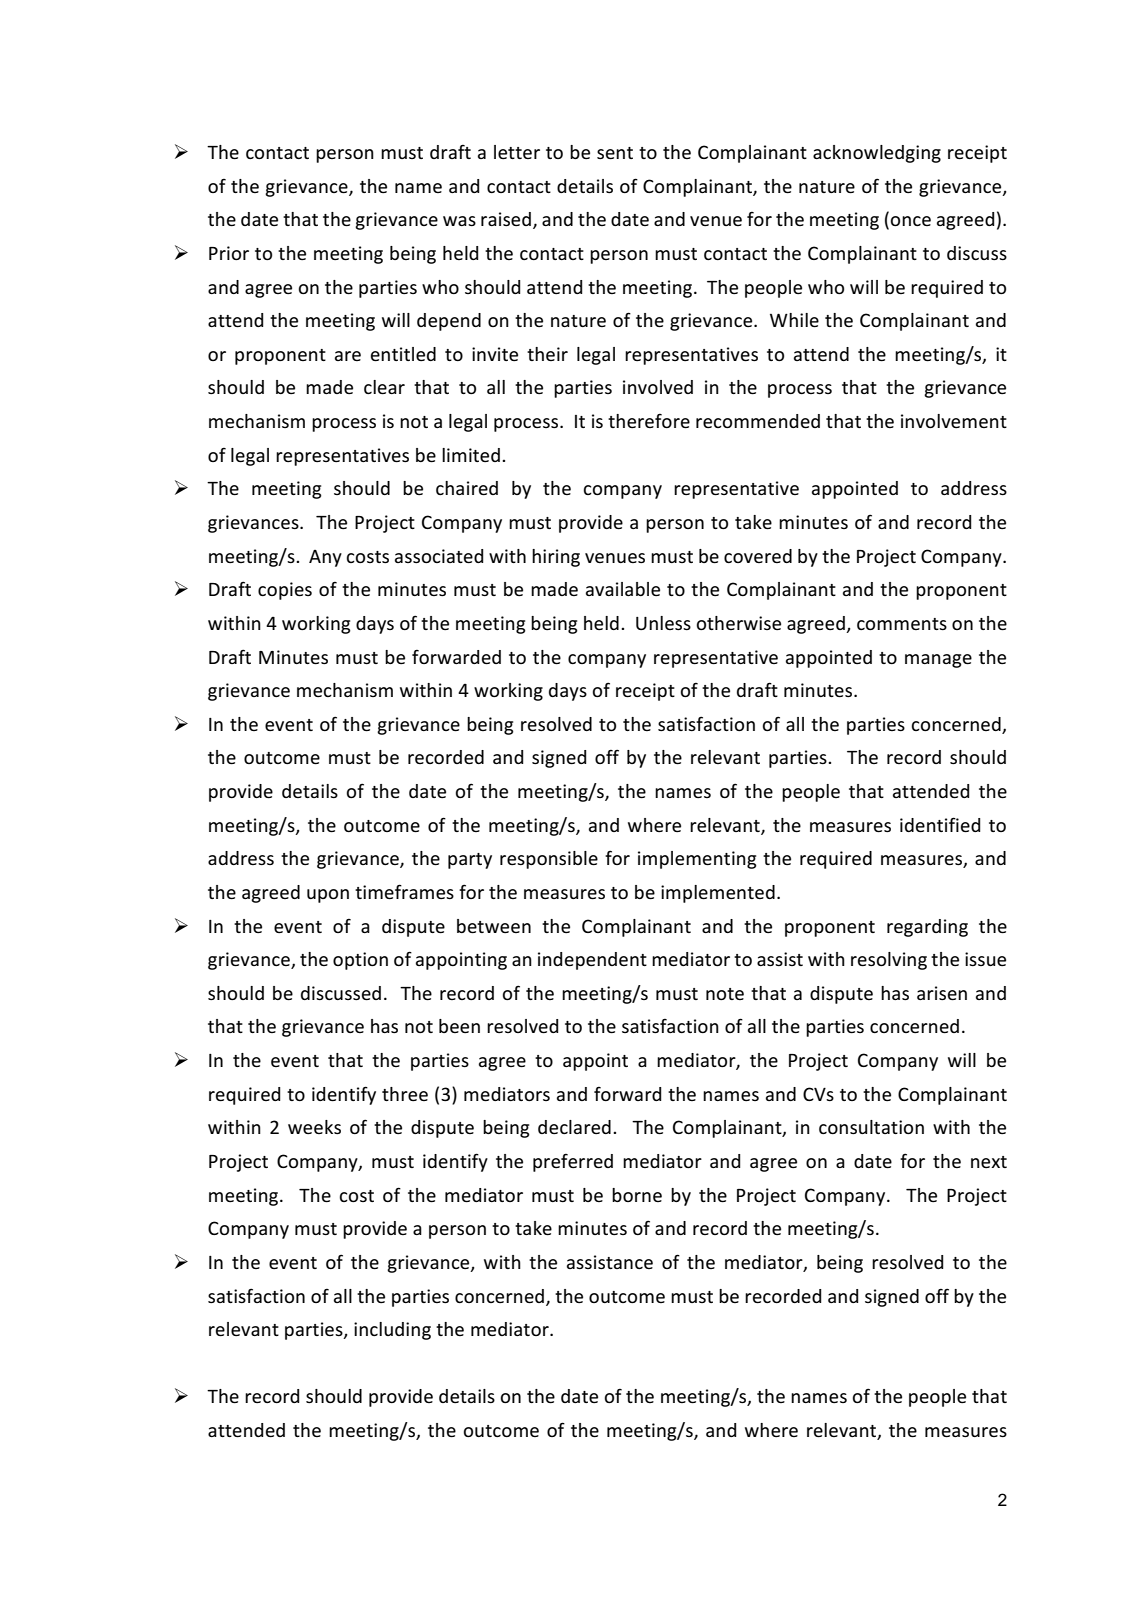  What do you see at coordinates (229, 253) in the document?
I see `Prior` at bounding box center [229, 253].
